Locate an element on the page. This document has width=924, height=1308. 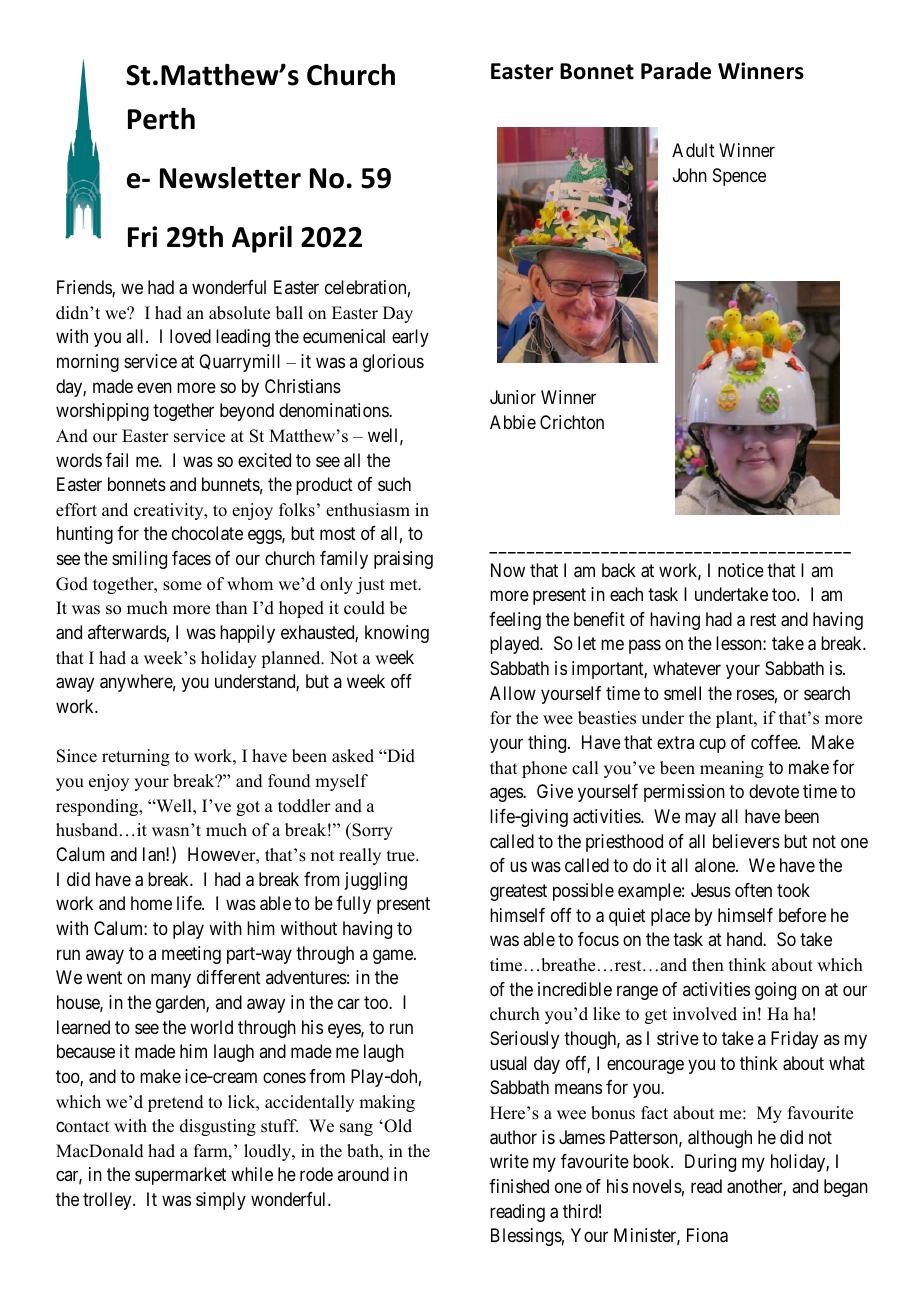
Adult is located at coordinates (693, 150).
